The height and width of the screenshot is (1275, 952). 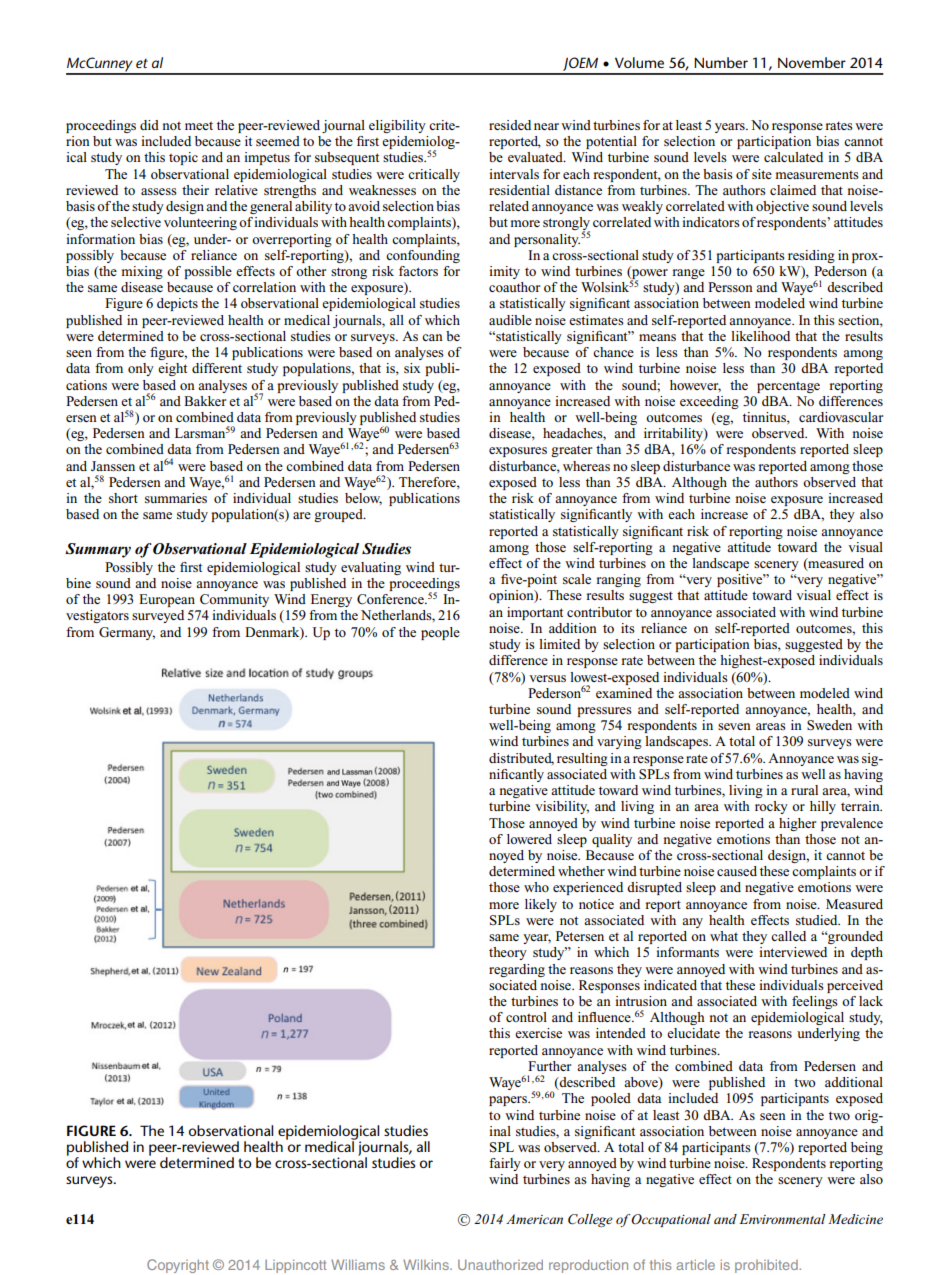 I want to click on people, so click(x=440, y=633).
